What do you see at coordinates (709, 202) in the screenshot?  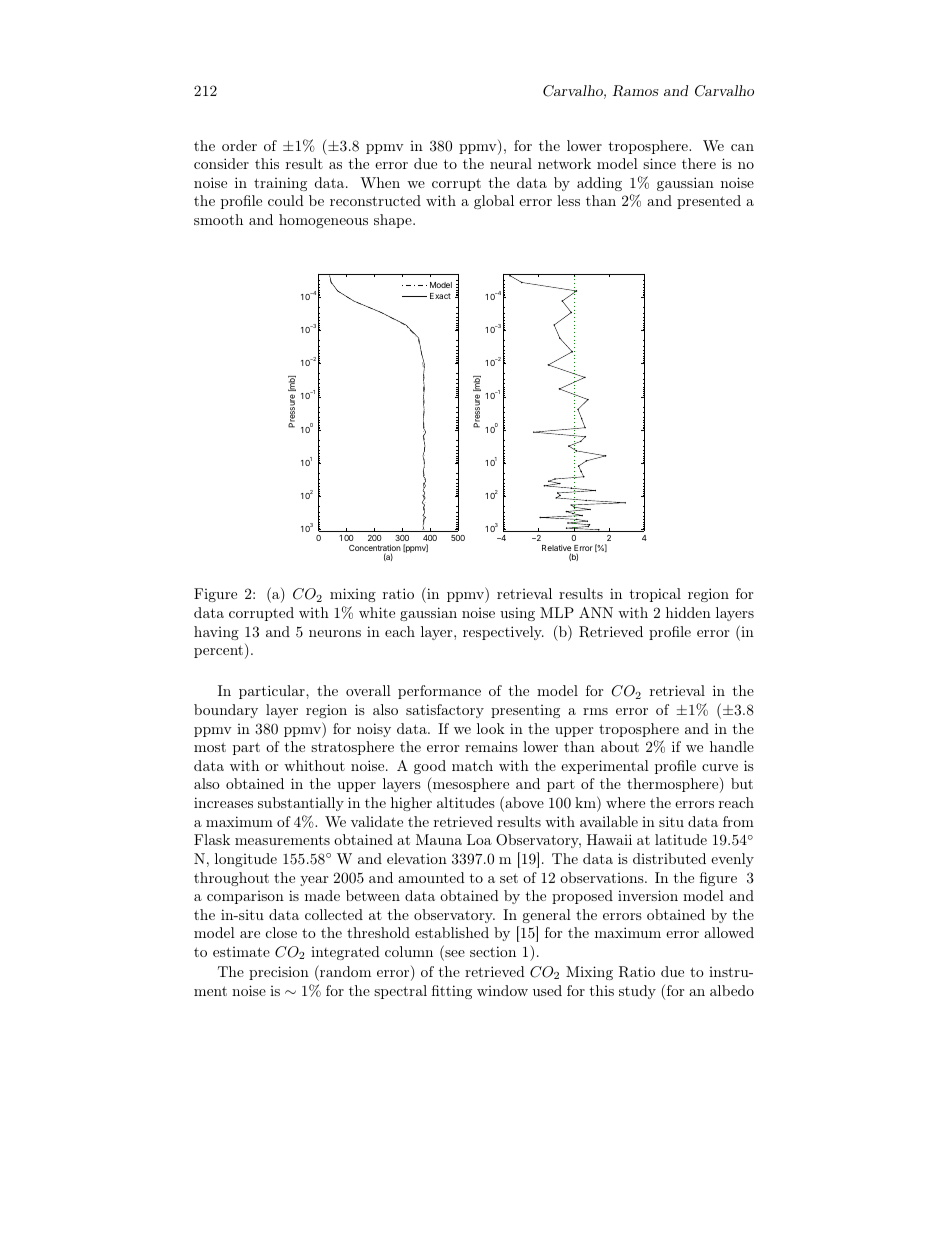 I see `presented` at bounding box center [709, 202].
